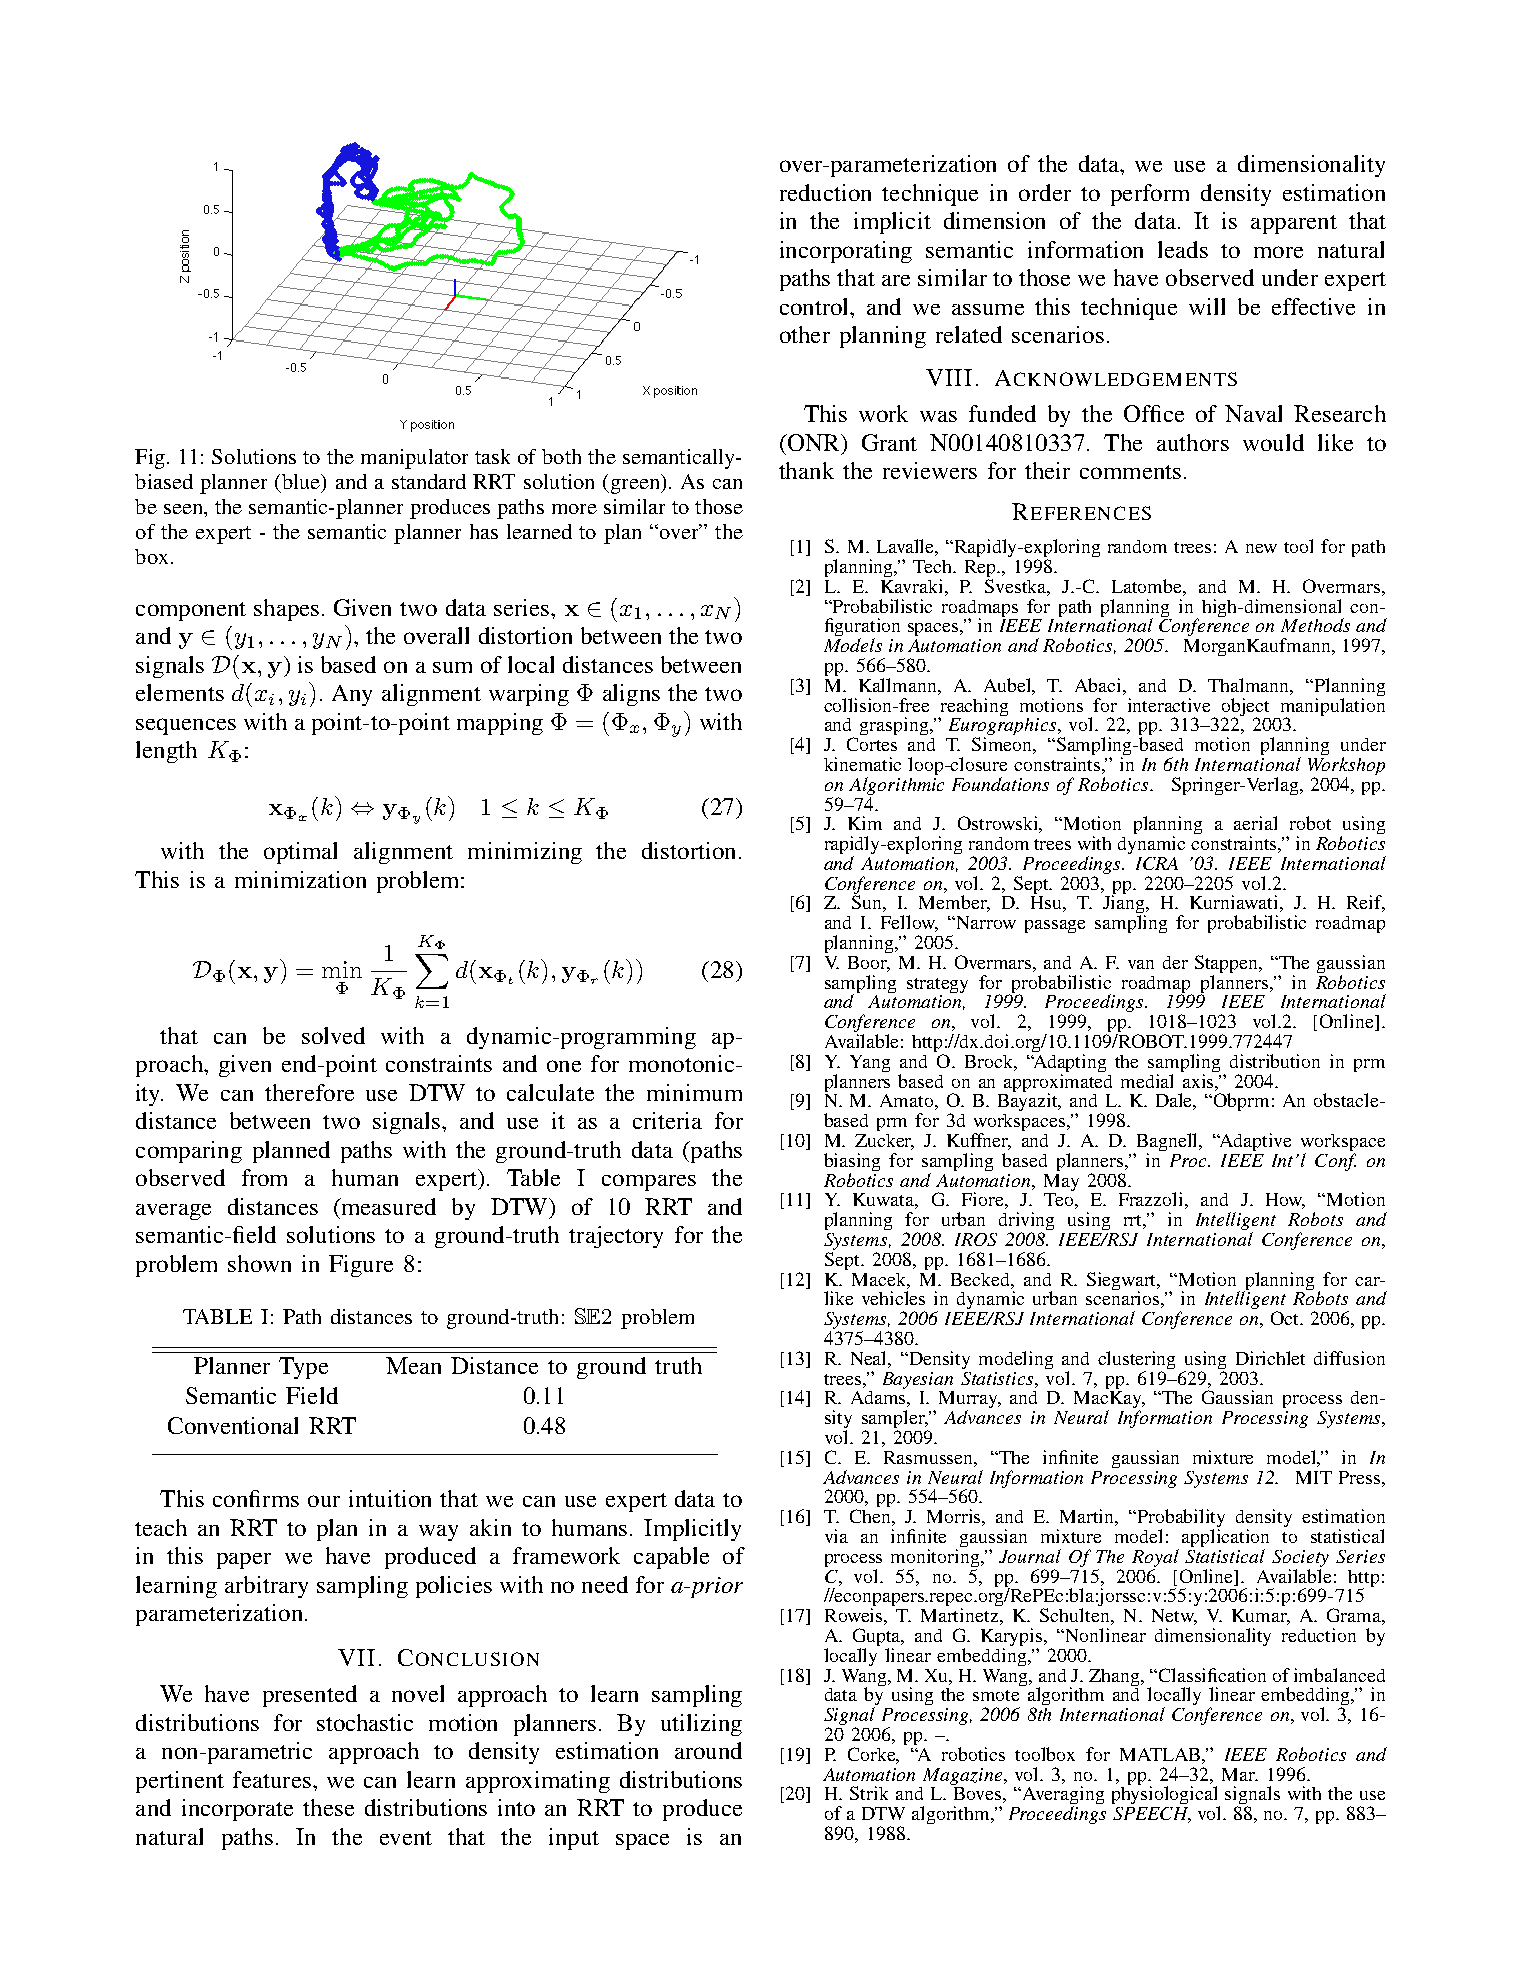 This document has width=1535, height=1987. I want to click on Yang, so click(870, 1063).
